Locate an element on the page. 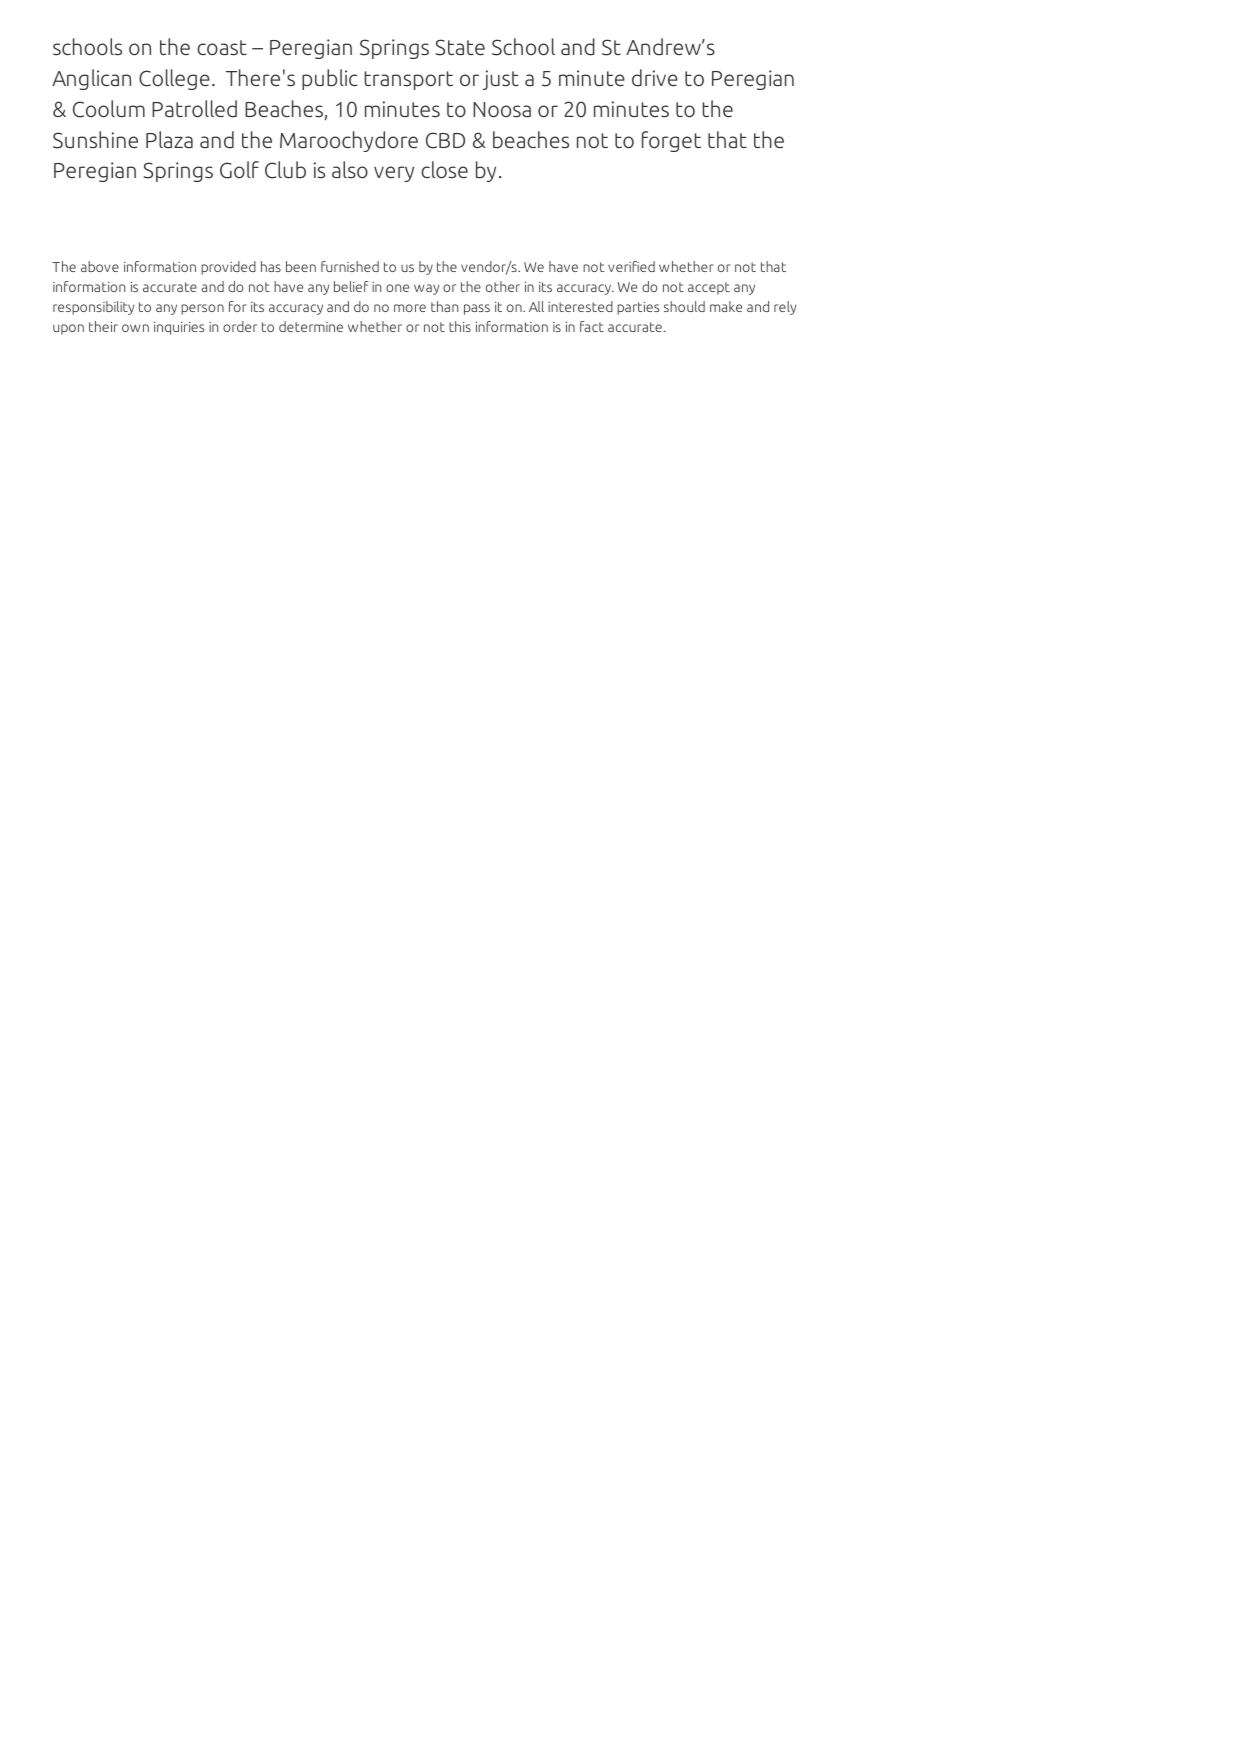 The width and height of the document is (1238, 1745). State is located at coordinates (460, 47).
